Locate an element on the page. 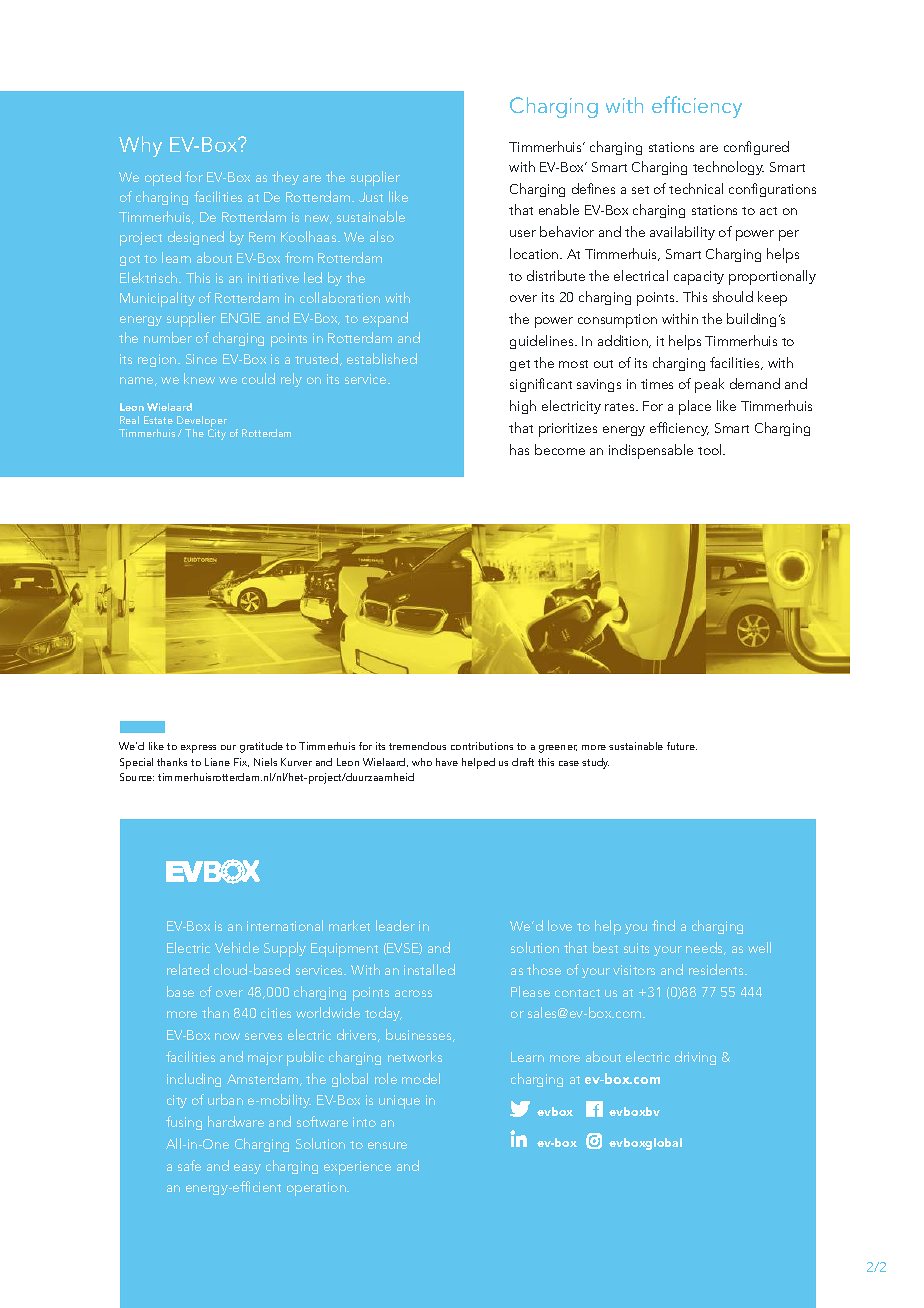 This page has width=924, height=1308. find is located at coordinates (663, 925).
